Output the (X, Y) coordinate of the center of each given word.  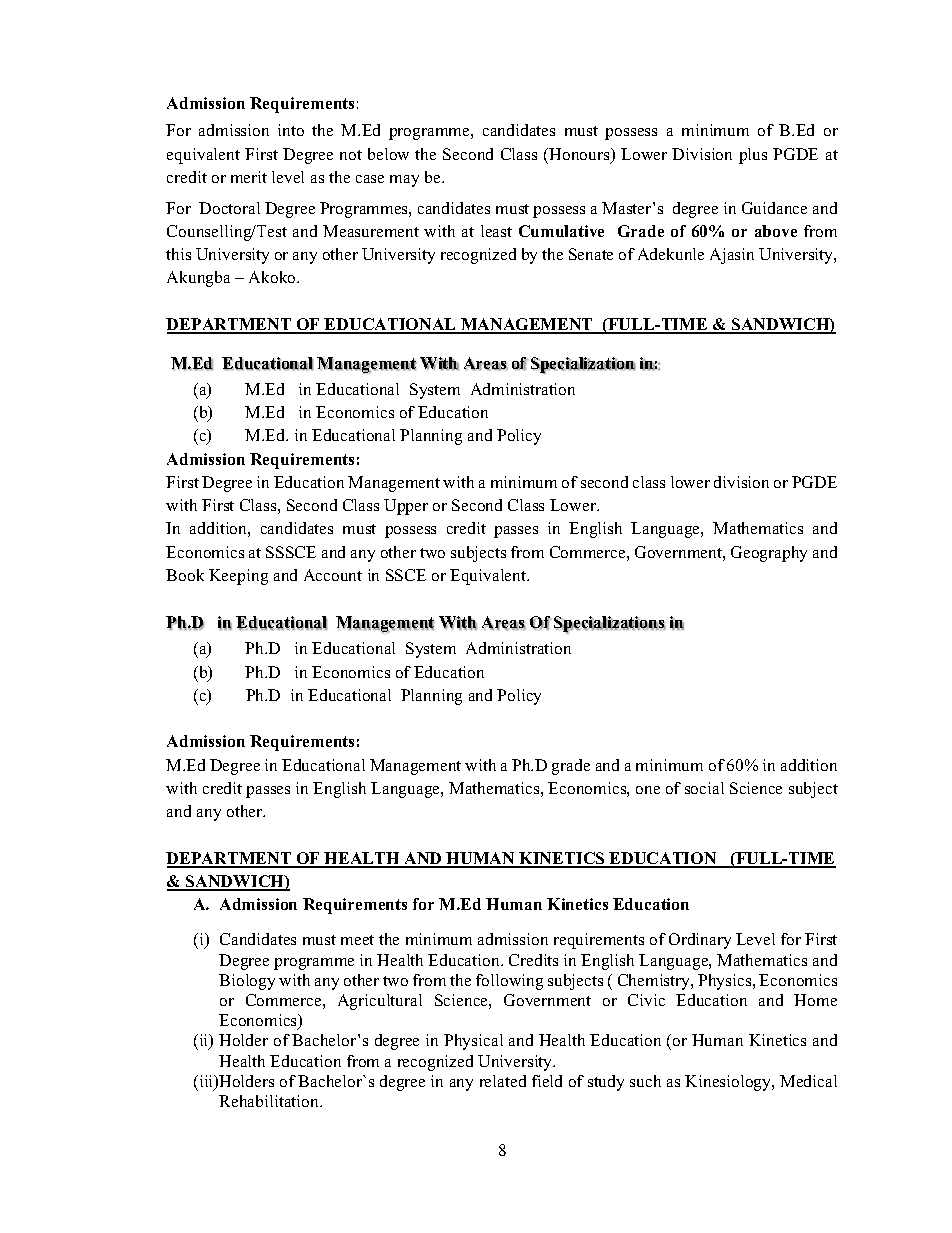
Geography (769, 554)
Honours (580, 155)
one (648, 790)
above (776, 231)
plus (753, 156)
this (178, 254)
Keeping (238, 577)
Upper (406, 507)
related (503, 1081)
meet (357, 940)
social (704, 788)
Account (333, 575)
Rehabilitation (270, 1101)
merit (249, 177)
